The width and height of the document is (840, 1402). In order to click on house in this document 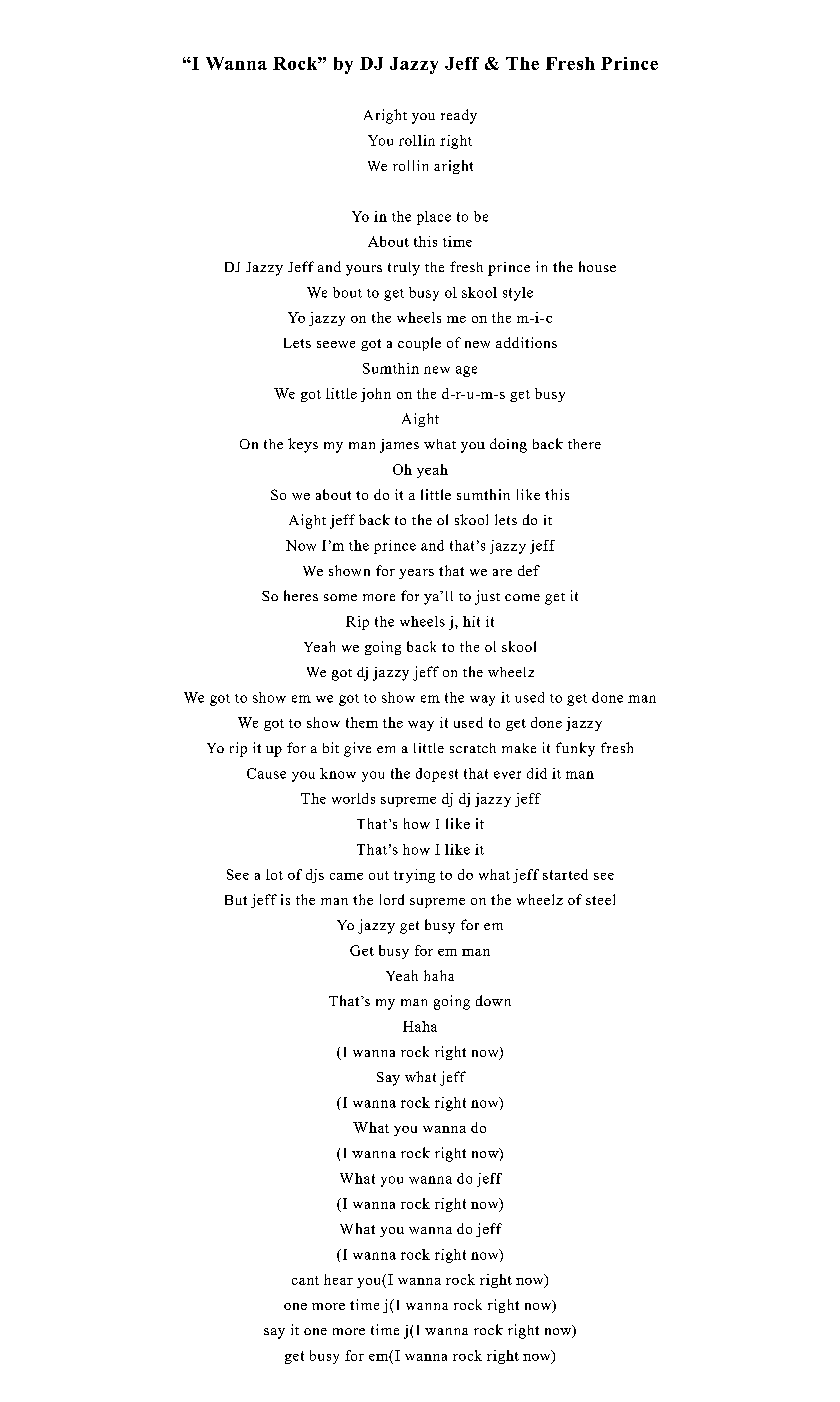, I will do `click(597, 266)`.
